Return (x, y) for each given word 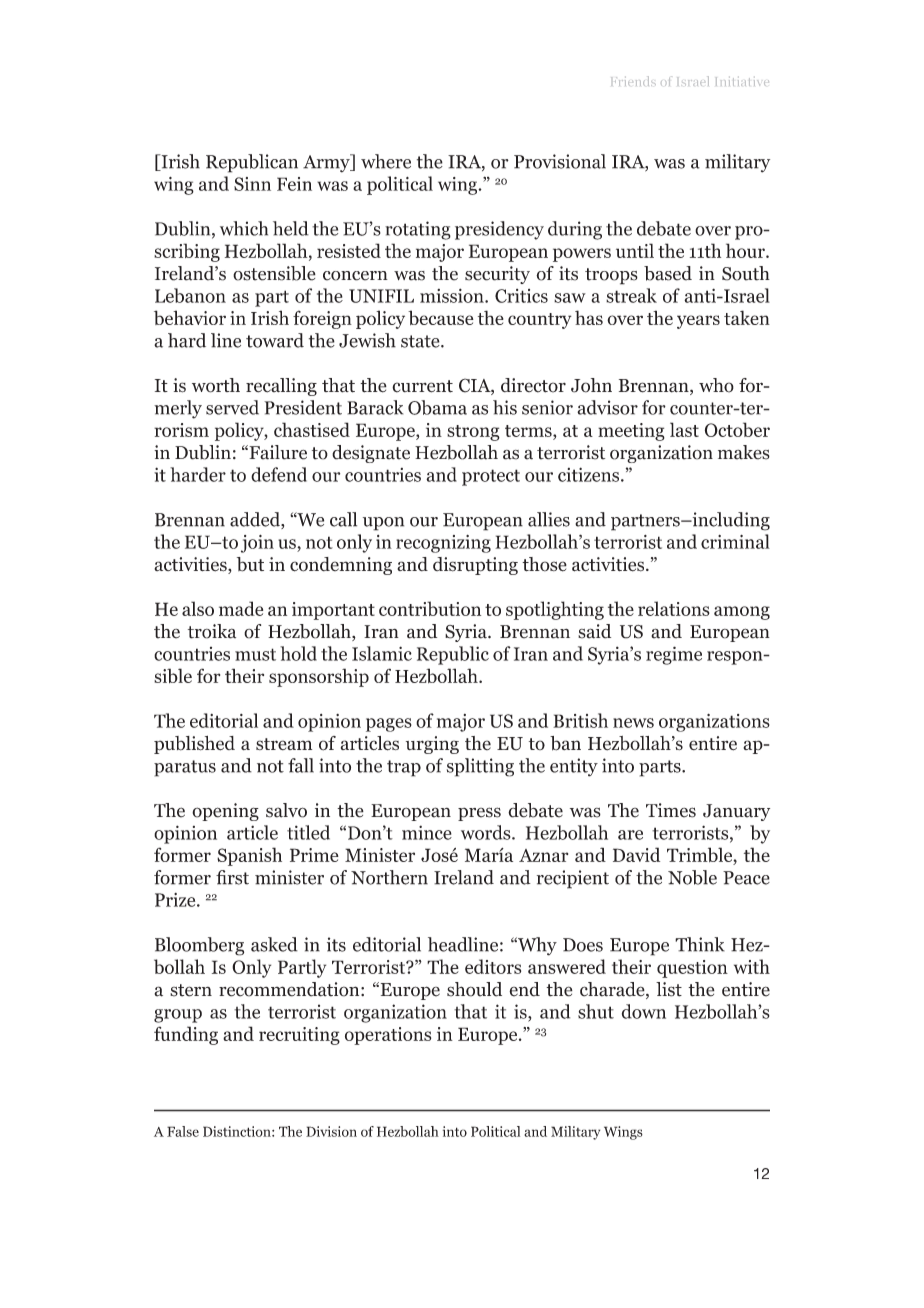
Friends (633, 81)
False (183, 1131)
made (241, 608)
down (644, 1011)
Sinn (252, 184)
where (386, 161)
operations (388, 1036)
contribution (430, 608)
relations (674, 608)
